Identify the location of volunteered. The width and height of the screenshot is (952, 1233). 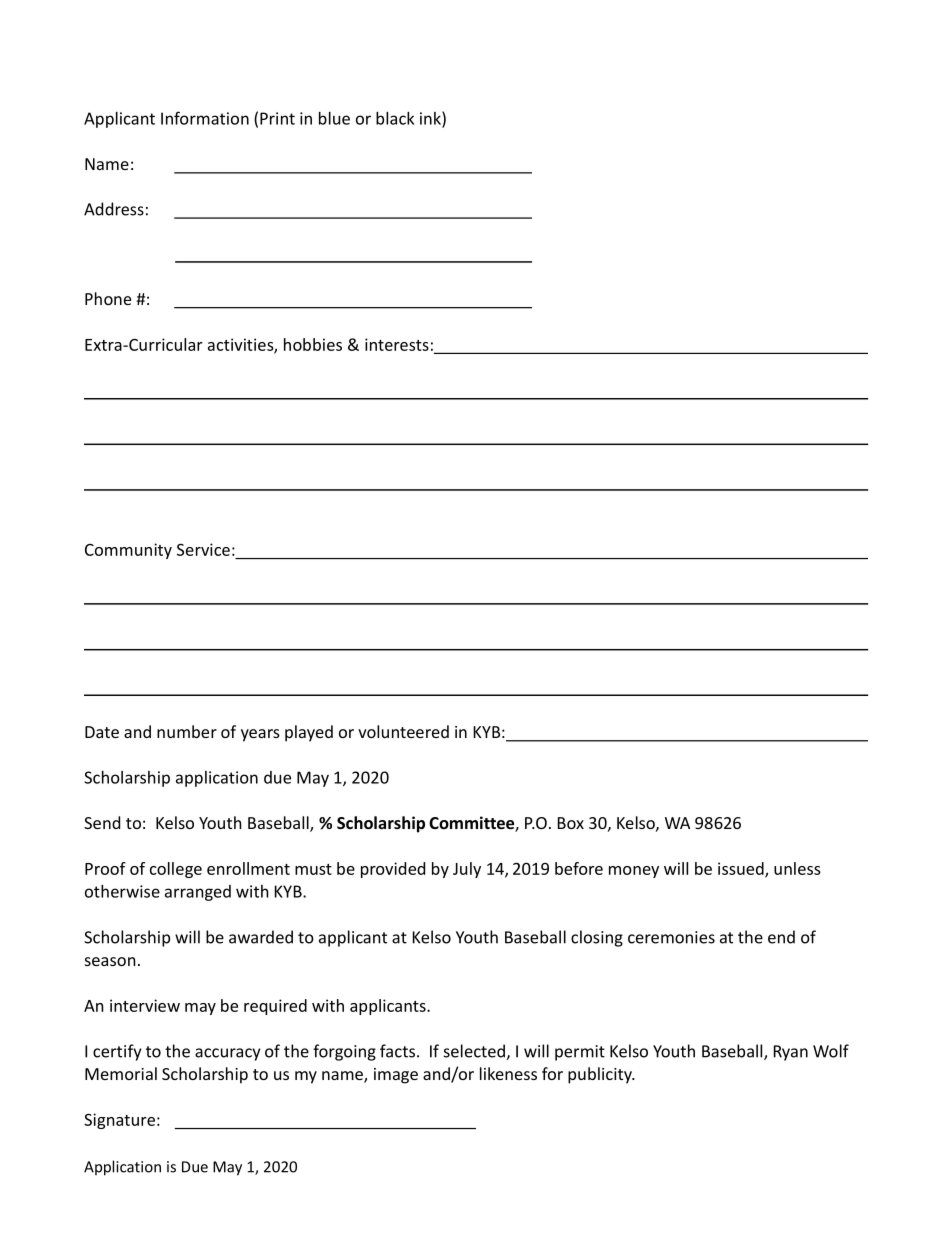
(403, 731).
